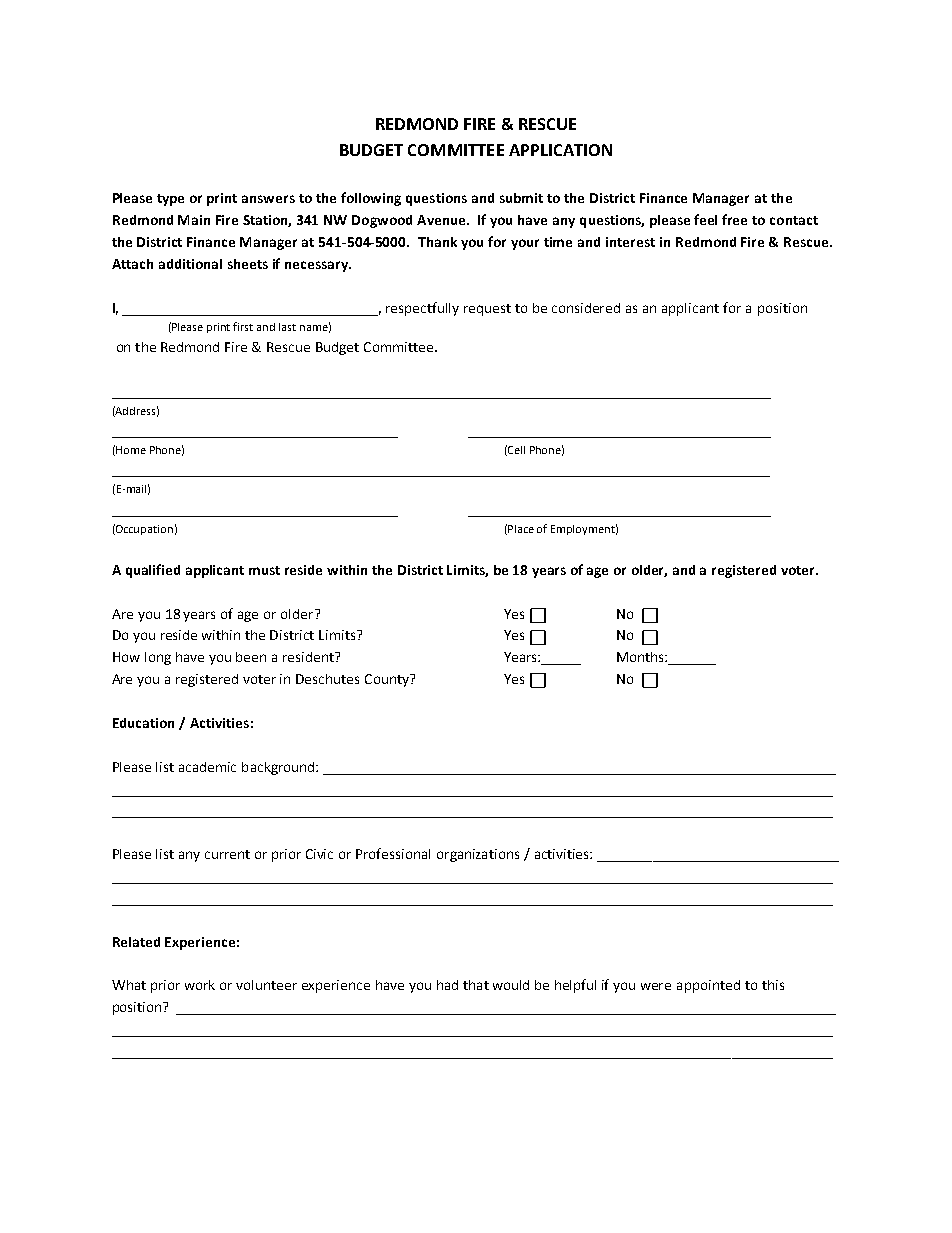 This document has height=1233, width=952. What do you see at coordinates (170, 200) in the document?
I see `type` at bounding box center [170, 200].
